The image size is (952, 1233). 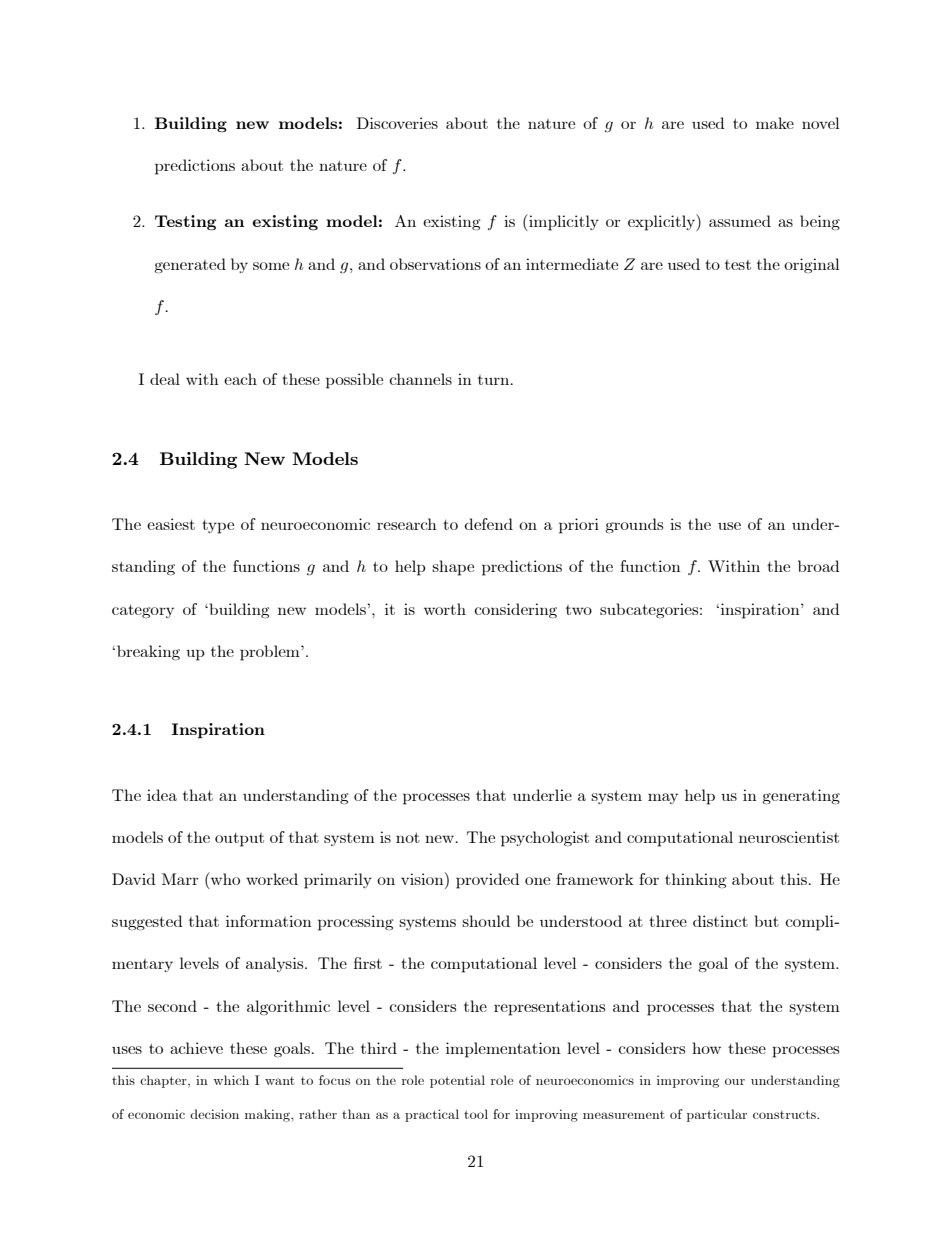 I want to click on turn, so click(x=495, y=380).
